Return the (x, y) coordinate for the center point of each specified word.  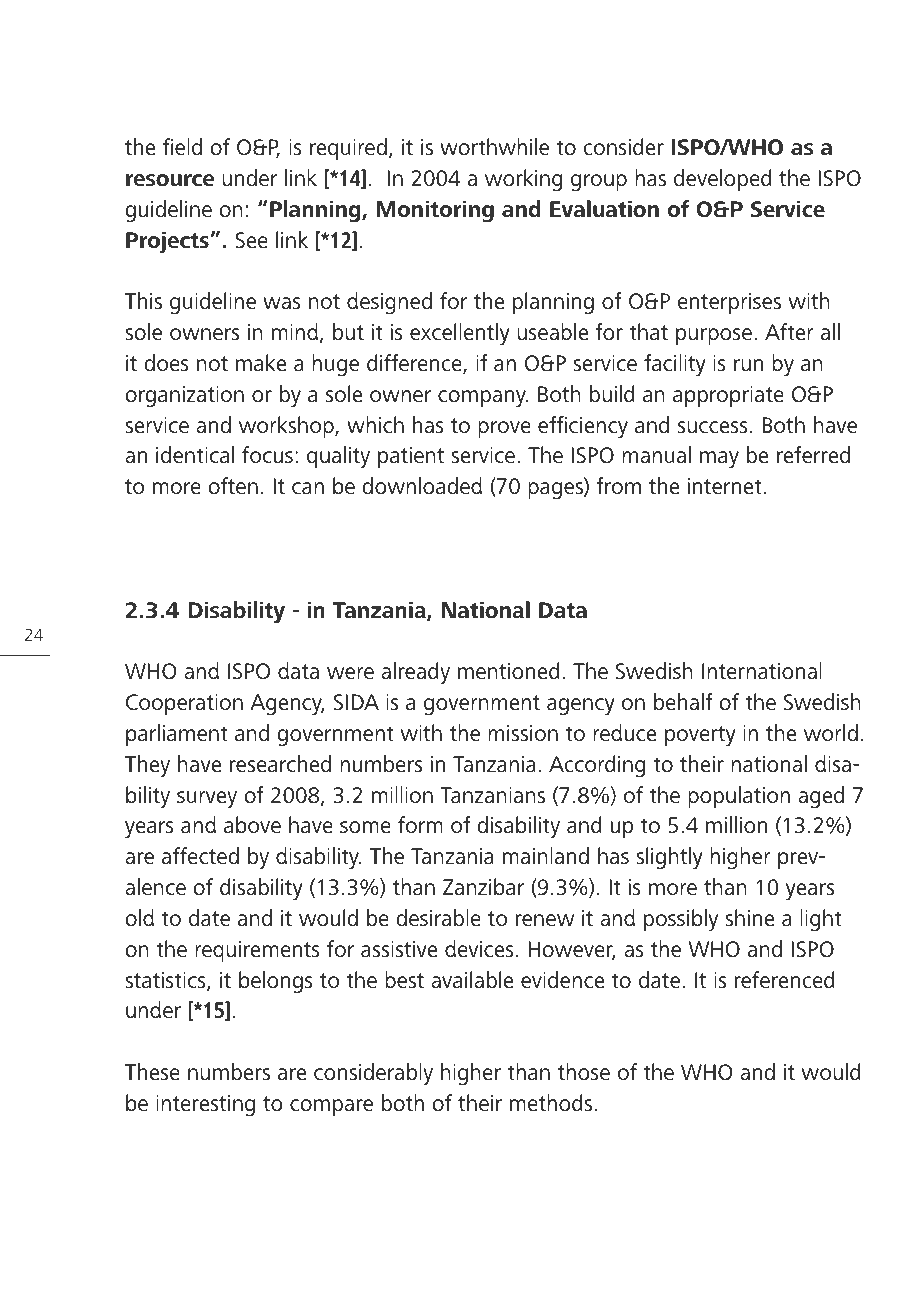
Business (494, 1253)
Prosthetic (255, 1253)
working (523, 180)
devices (479, 949)
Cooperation (184, 704)
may (719, 460)
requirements (257, 951)
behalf (683, 702)
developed (723, 180)
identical (195, 455)
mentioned (509, 671)
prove (504, 429)
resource (170, 180)
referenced (785, 980)
